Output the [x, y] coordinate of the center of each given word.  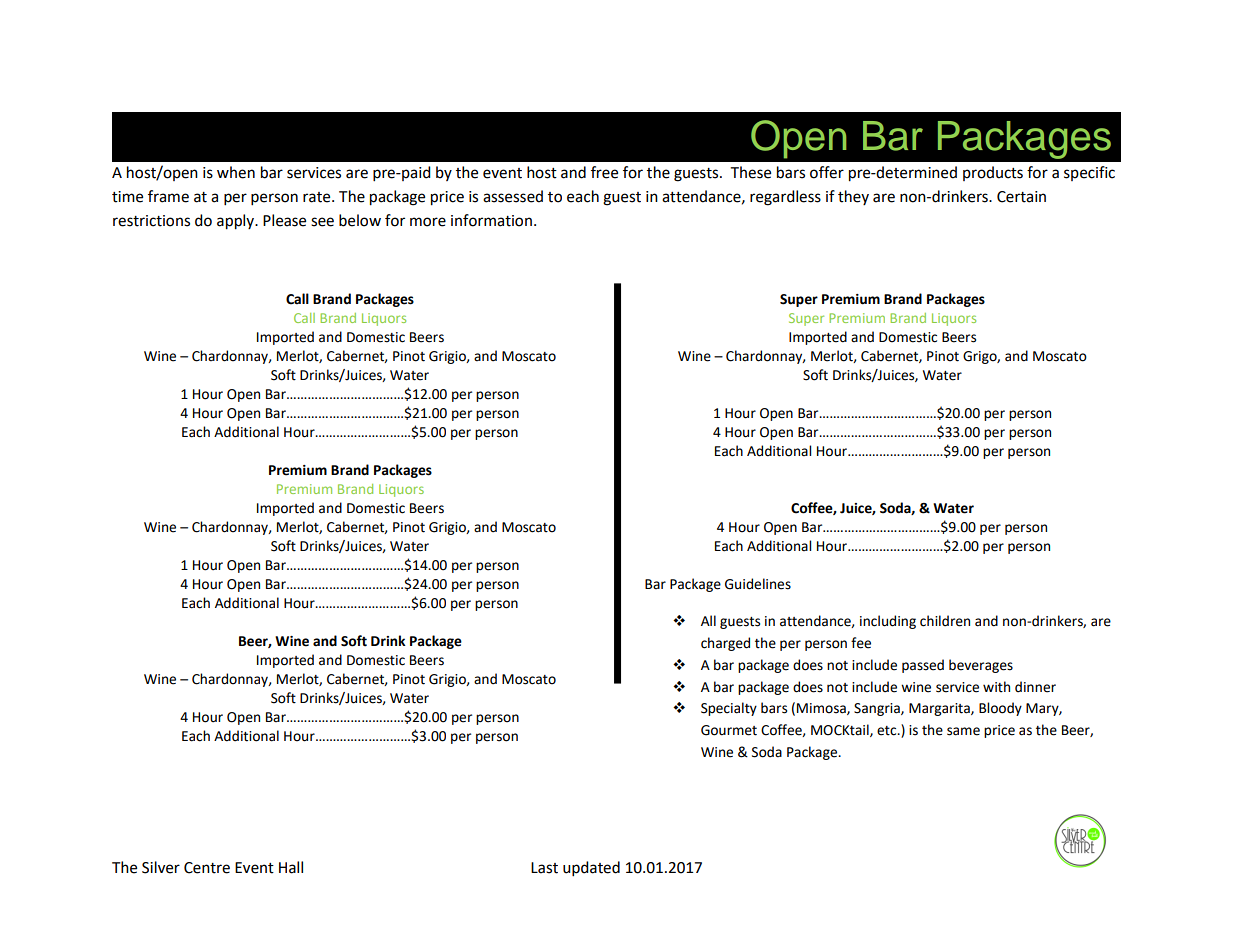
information [491, 220]
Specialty [729, 709]
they [853, 197]
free [604, 172]
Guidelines [758, 584]
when [236, 172]
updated [591, 869]
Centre [207, 868]
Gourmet [729, 730]
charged [725, 644]
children [945, 621]
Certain [1021, 197]
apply [237, 222]
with [996, 687]
